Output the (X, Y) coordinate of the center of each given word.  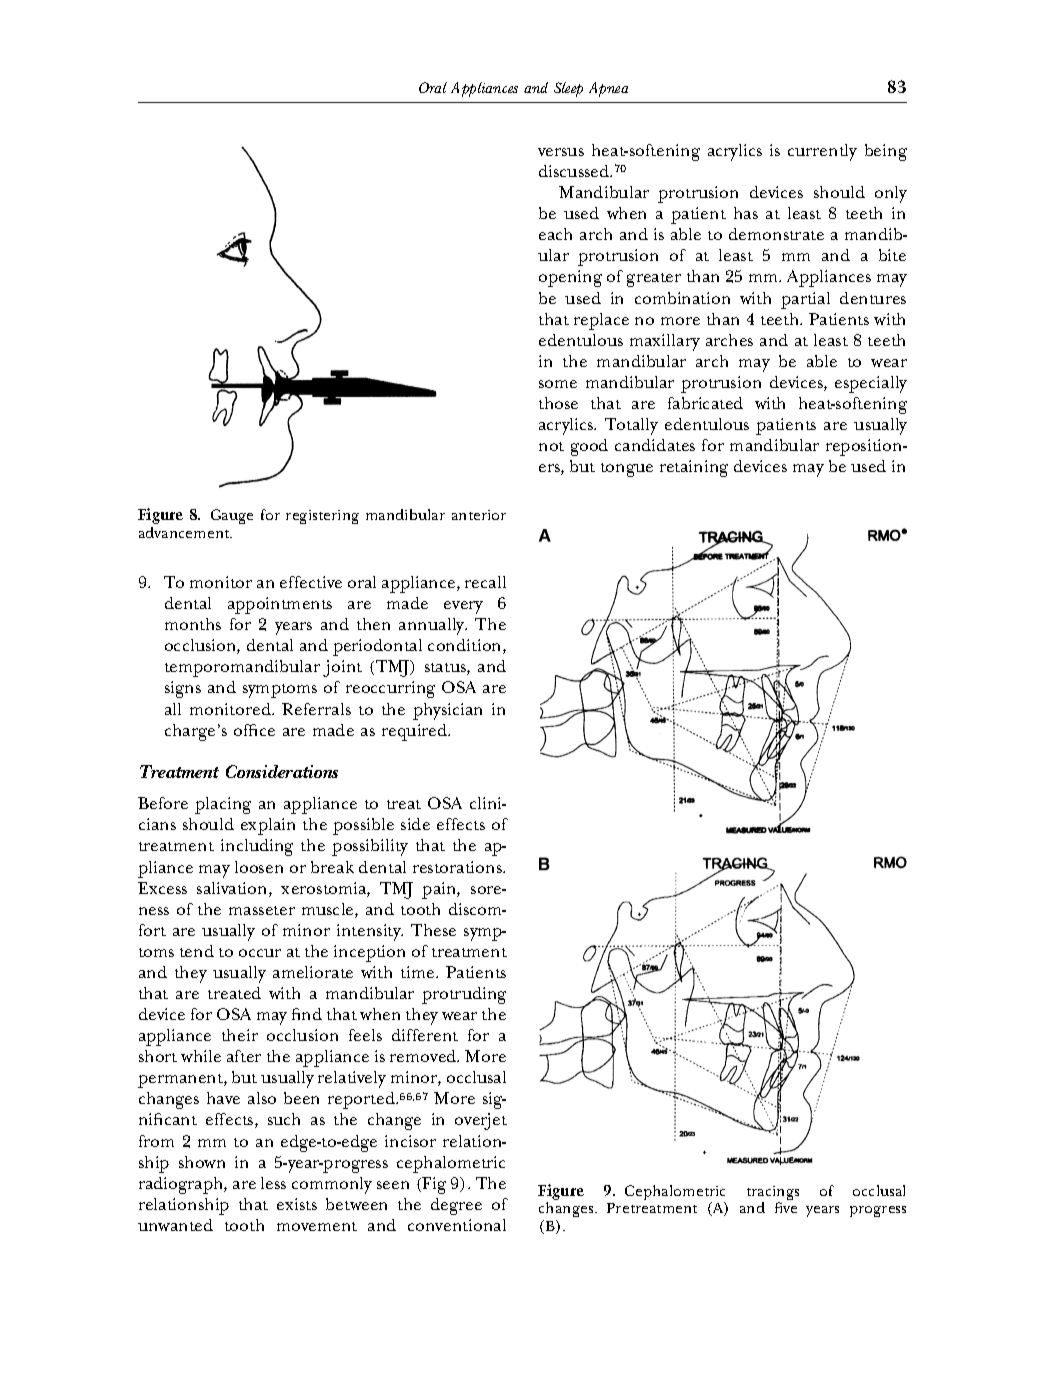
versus (561, 152)
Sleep (568, 89)
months (193, 624)
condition (466, 646)
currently (822, 152)
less (273, 1183)
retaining (694, 468)
